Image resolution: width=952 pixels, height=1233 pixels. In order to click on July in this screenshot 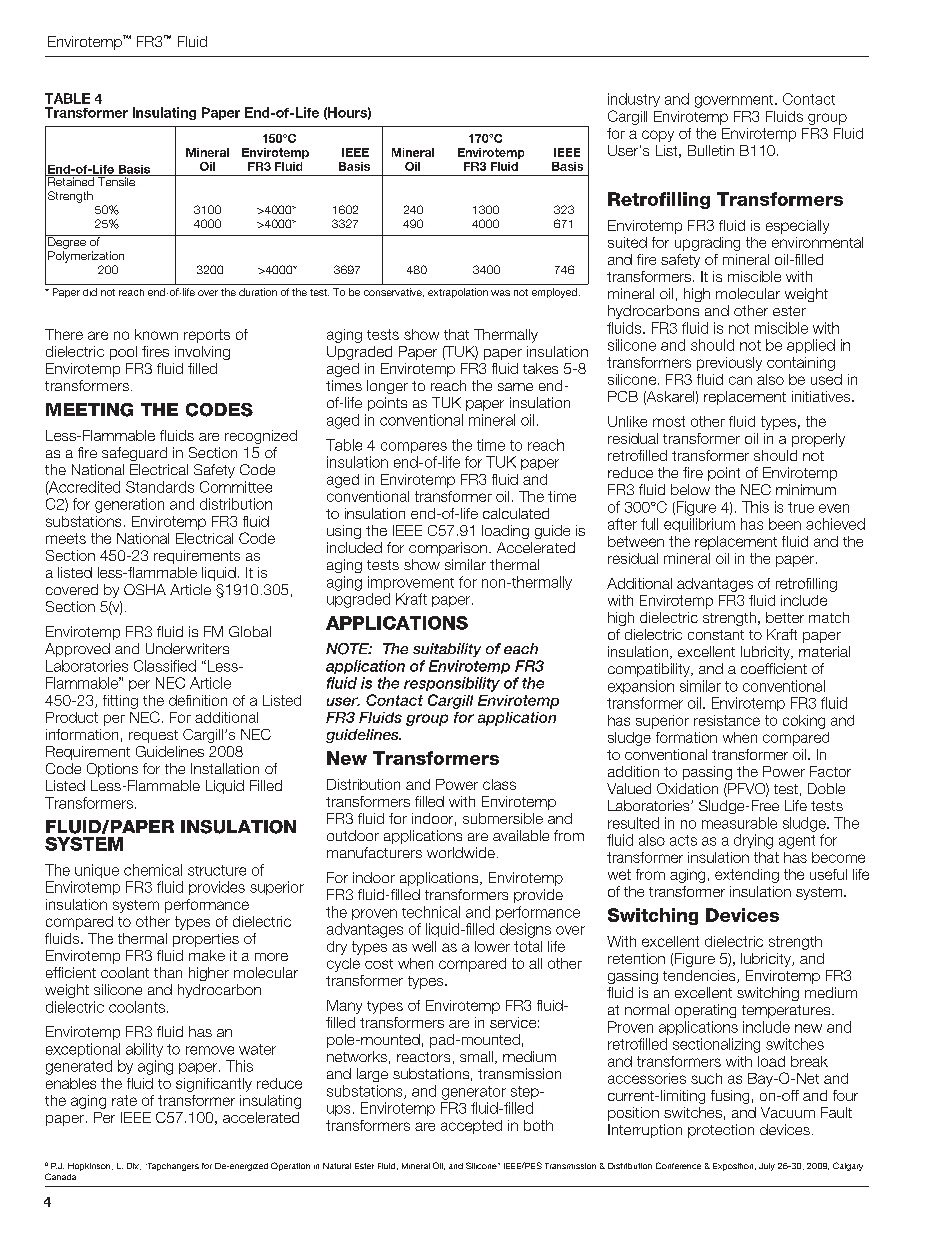, I will do `click(767, 1167)`.
